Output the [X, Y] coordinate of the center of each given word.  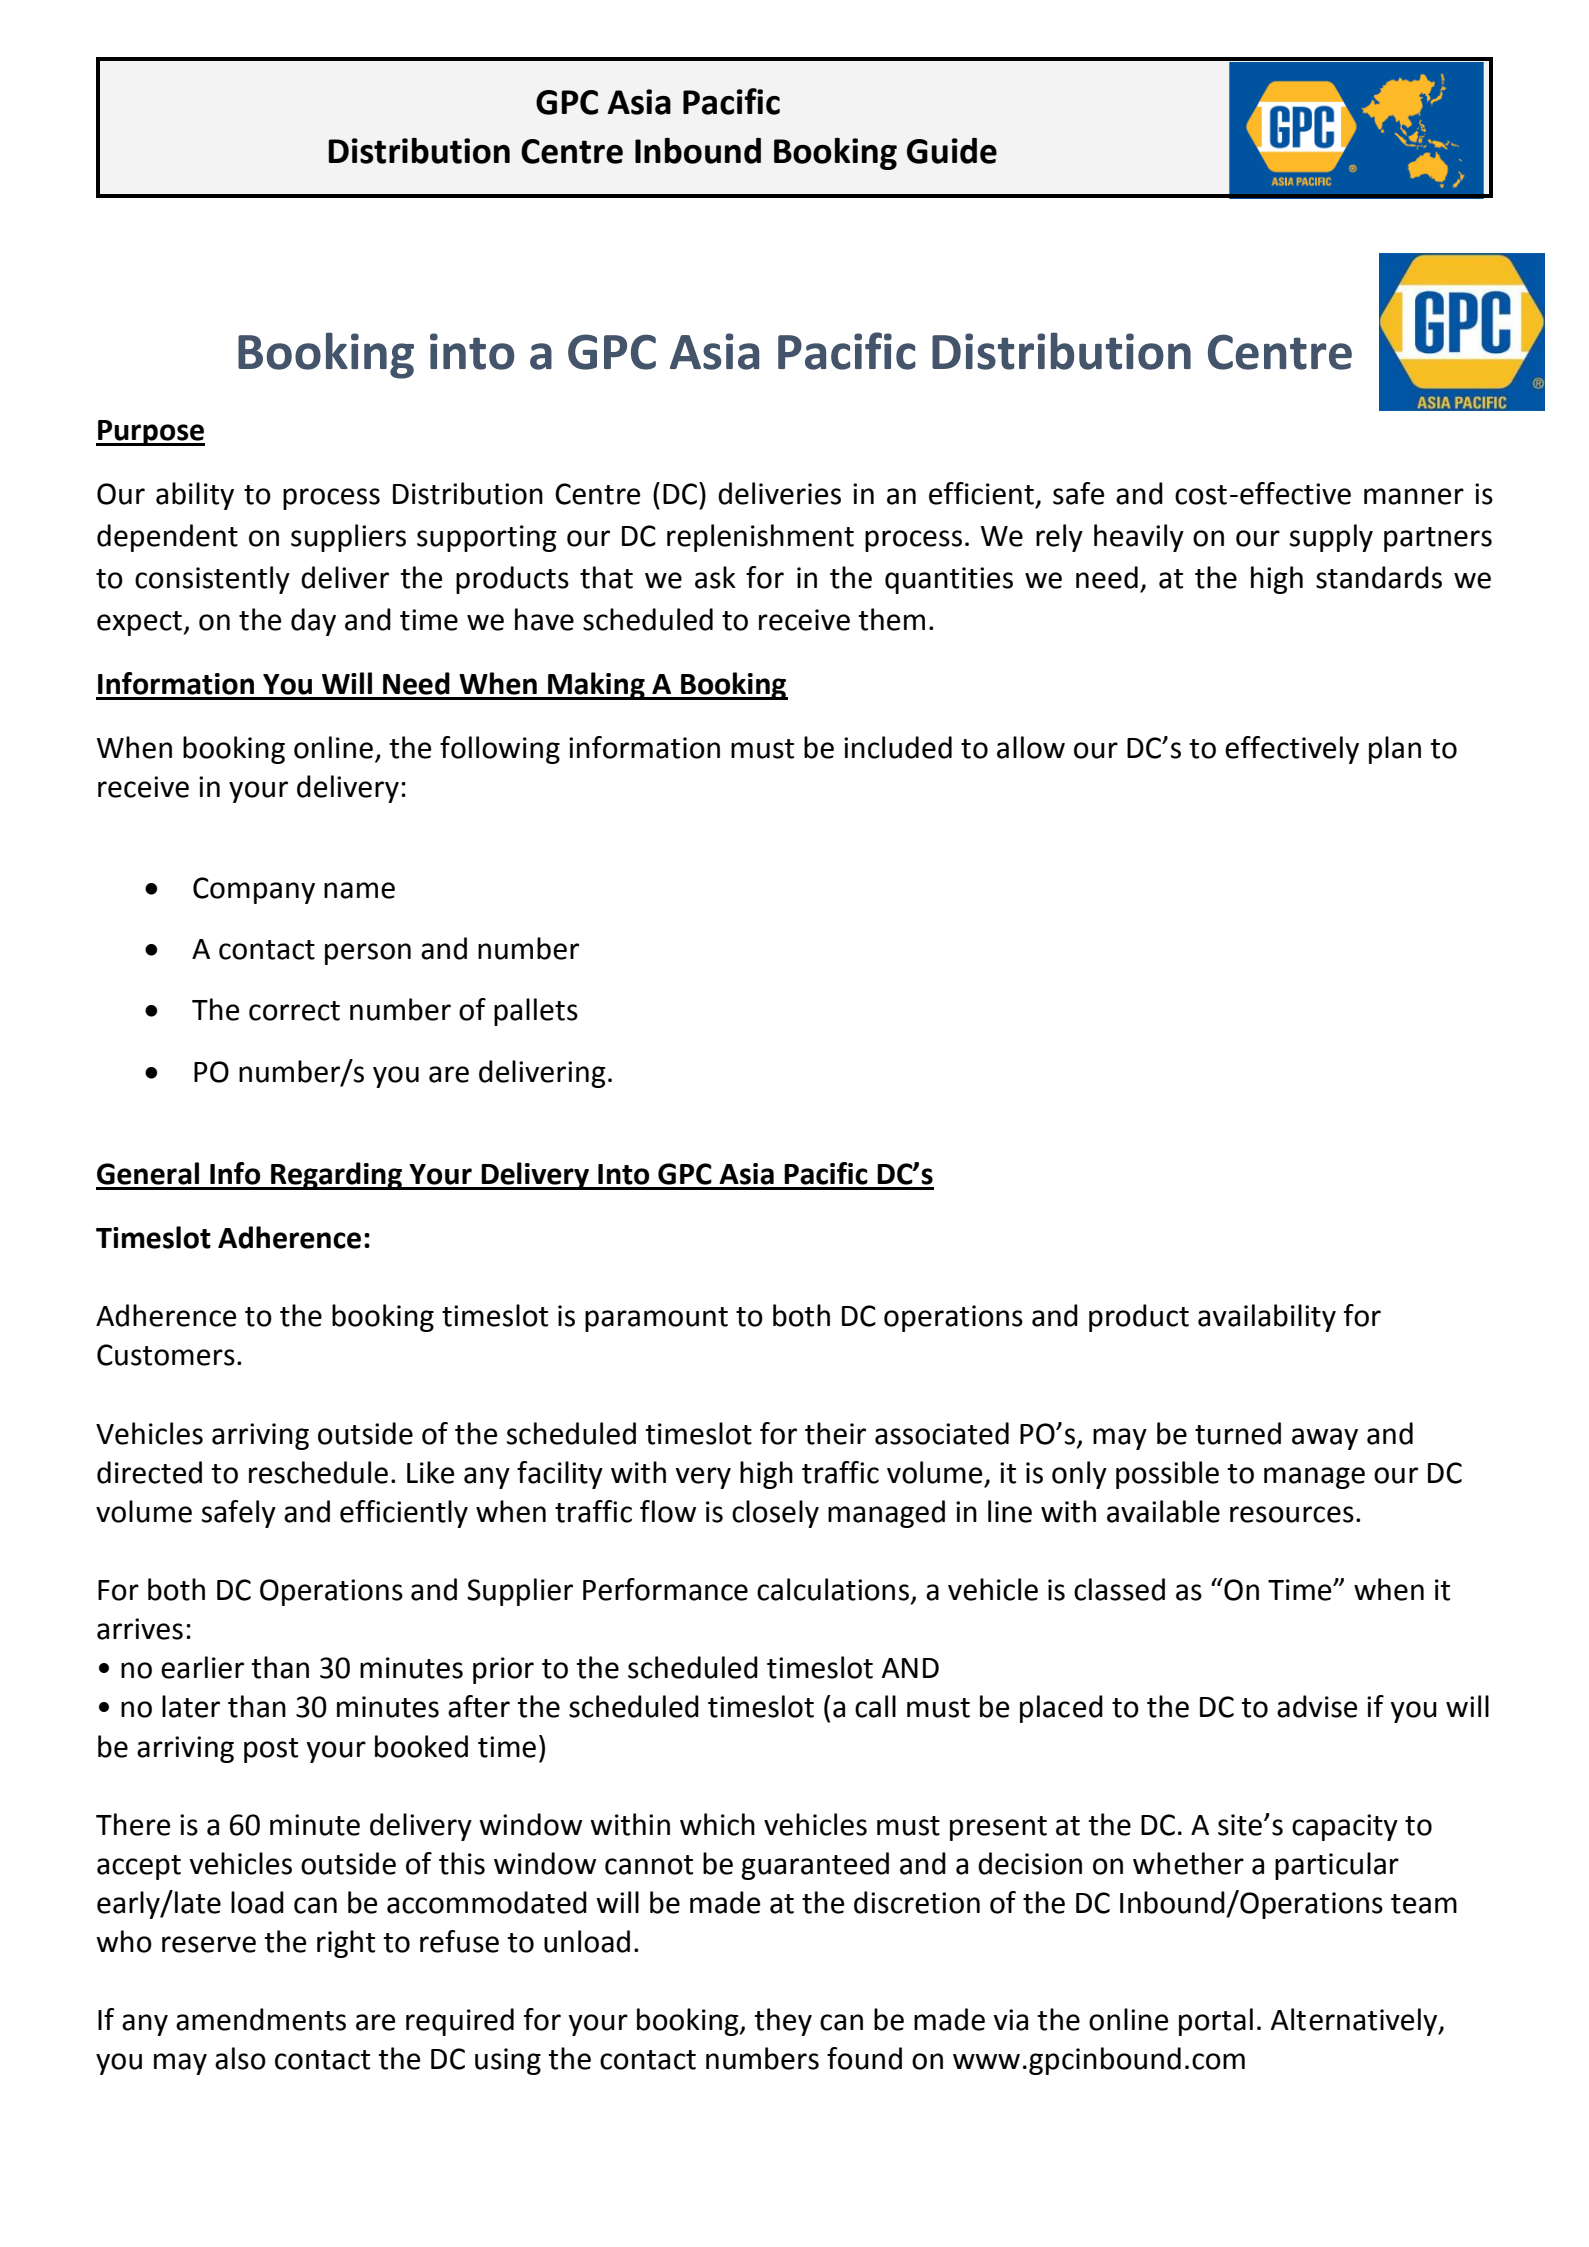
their [835, 1433]
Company [254, 890]
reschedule [318, 1472]
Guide [952, 151]
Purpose [150, 433]
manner [1414, 496]
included [898, 747]
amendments [261, 2019]
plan [1395, 750]
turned [1238, 1433]
